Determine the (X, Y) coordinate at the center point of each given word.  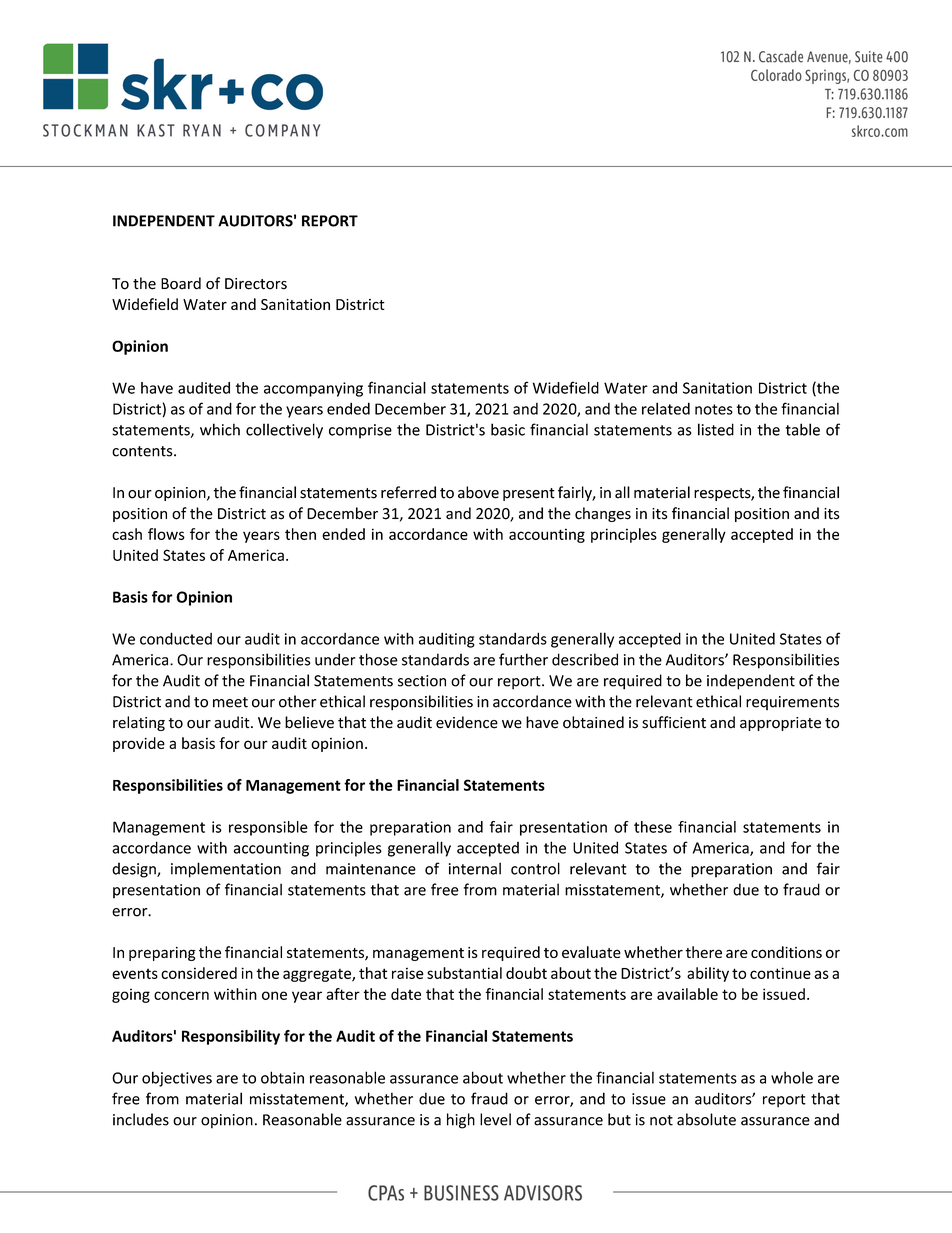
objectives (177, 1079)
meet (230, 702)
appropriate (780, 724)
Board (181, 283)
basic (508, 429)
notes (714, 409)
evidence (467, 722)
